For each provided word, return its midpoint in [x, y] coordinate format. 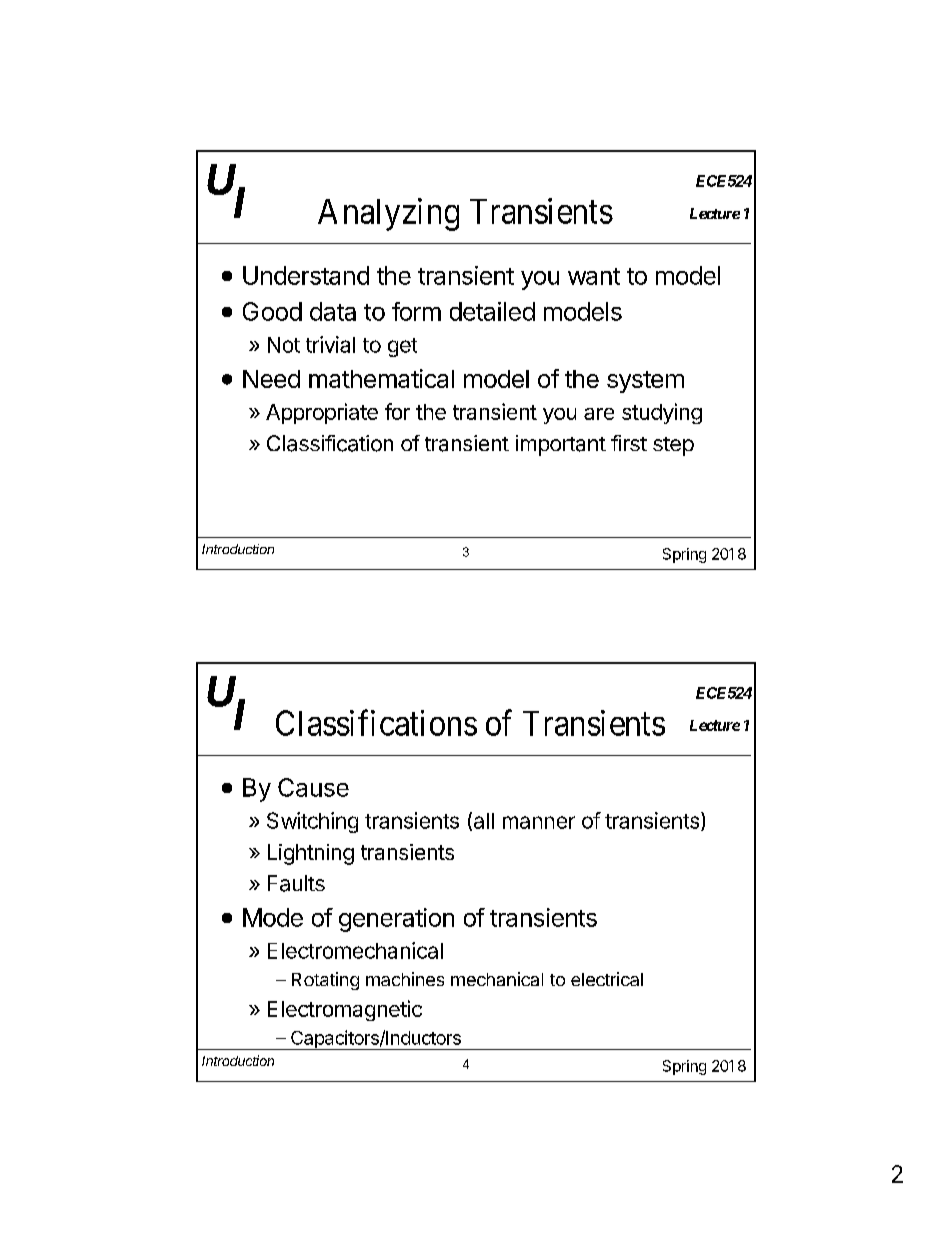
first [629, 443]
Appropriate [322, 413]
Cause [313, 787]
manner [539, 822]
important [561, 445]
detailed [492, 311]
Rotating [325, 981]
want [594, 276]
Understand [306, 275]
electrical [607, 979]
